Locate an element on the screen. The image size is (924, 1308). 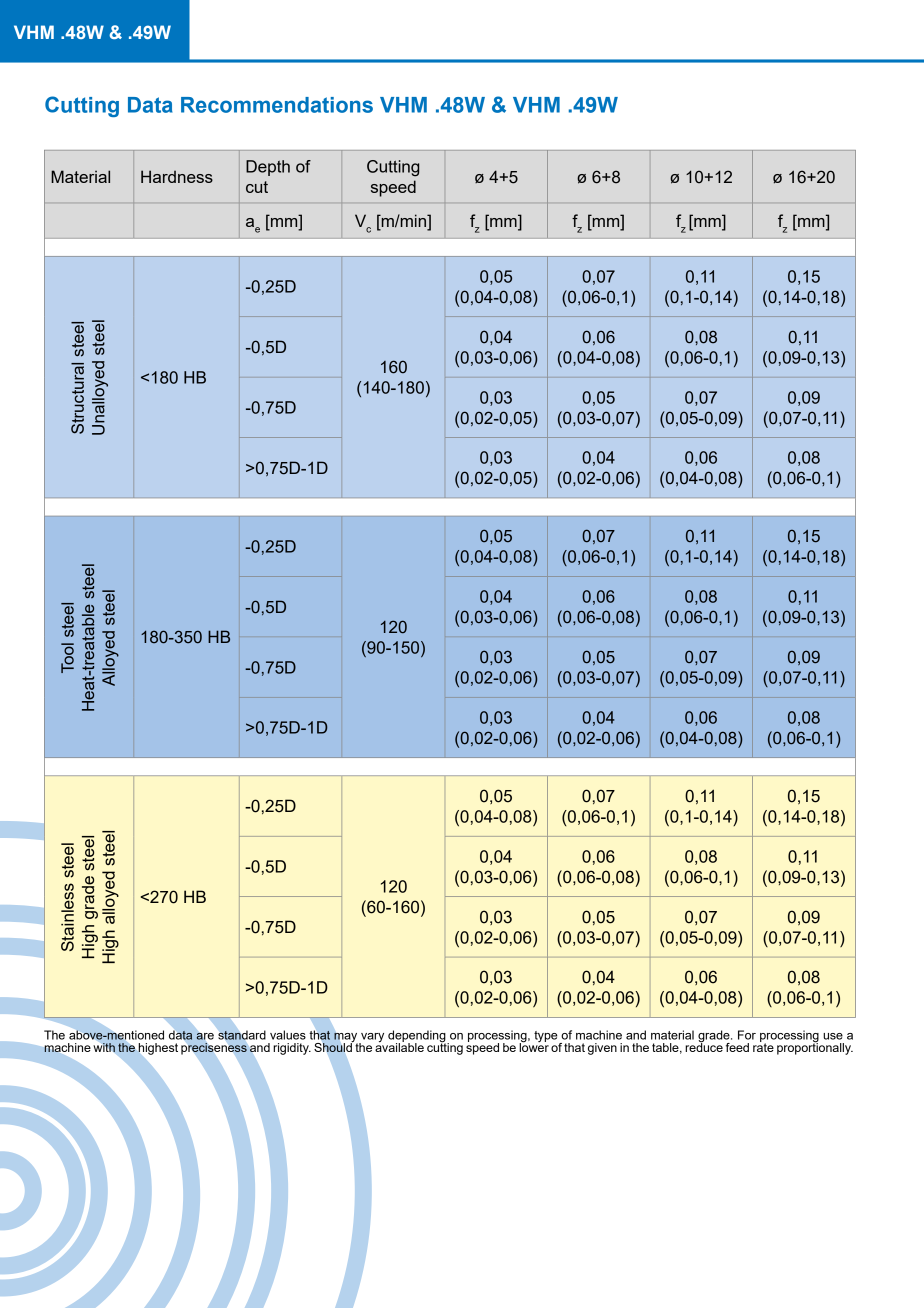
available is located at coordinates (399, 1046).
